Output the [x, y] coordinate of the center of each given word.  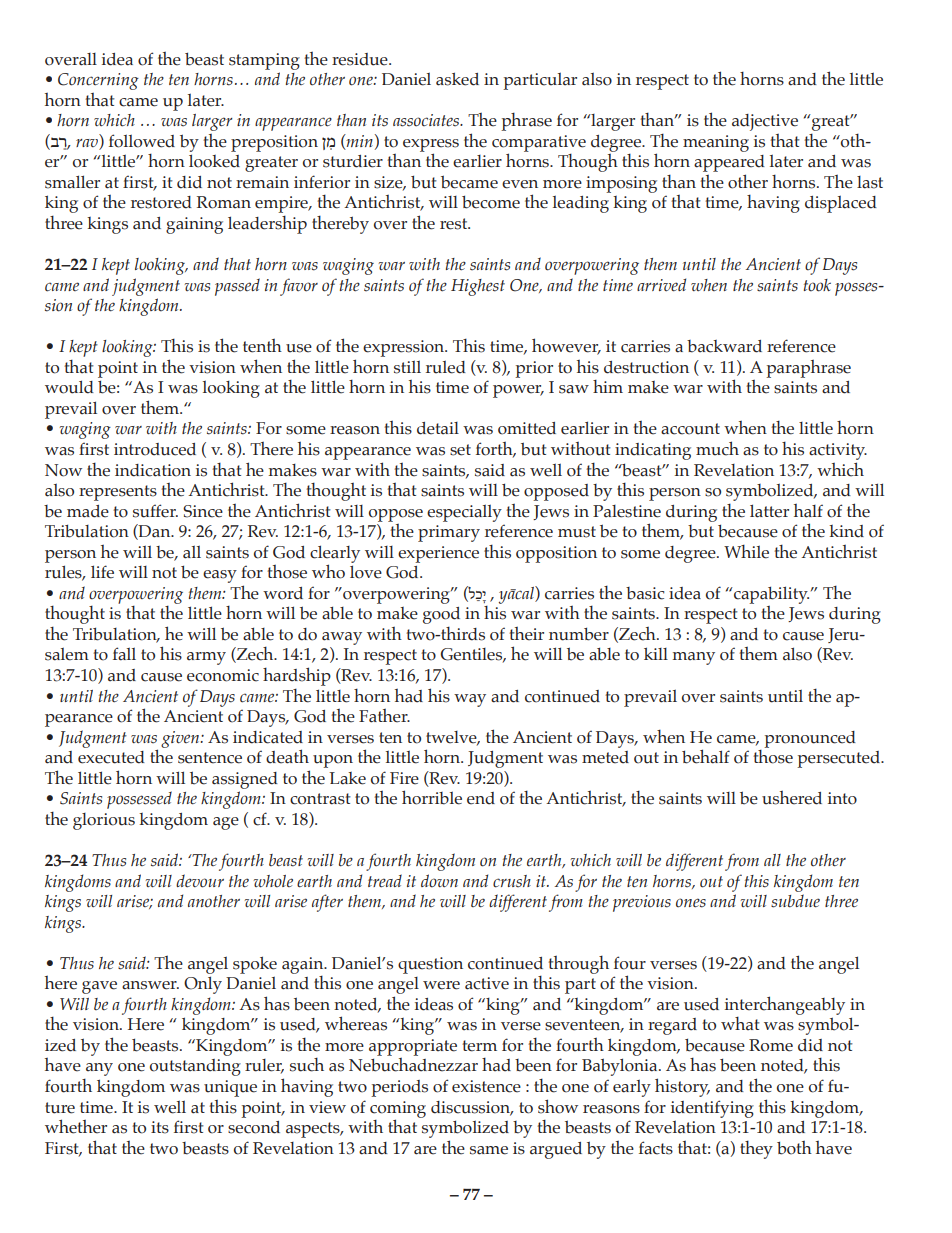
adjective [765, 122]
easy [220, 576]
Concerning [98, 81]
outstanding [195, 1067]
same [489, 1150]
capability [770, 595]
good [441, 615]
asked [457, 79]
